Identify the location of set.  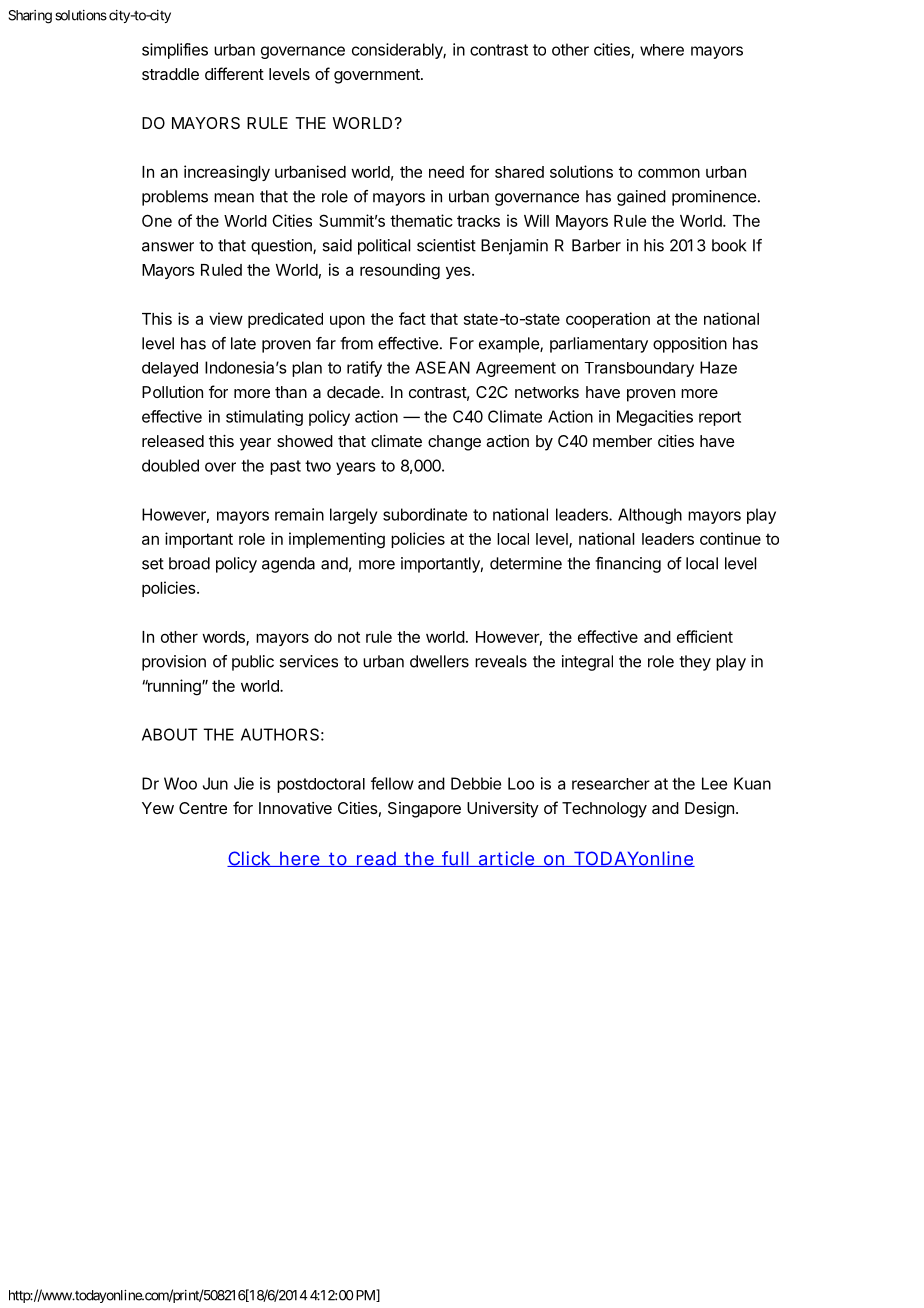
(153, 564).
